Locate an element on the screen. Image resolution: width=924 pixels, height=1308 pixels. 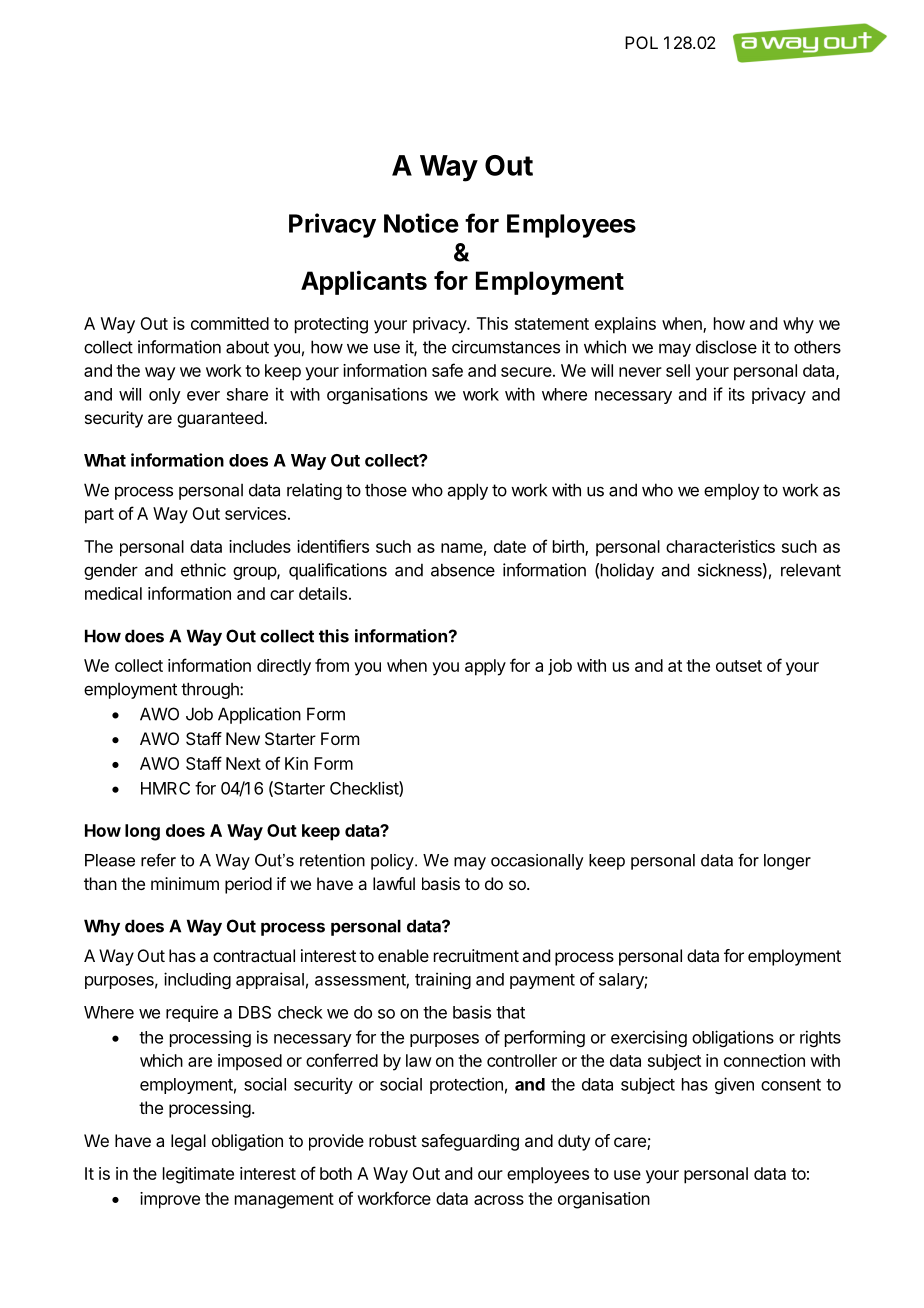
disclose is located at coordinates (726, 347).
